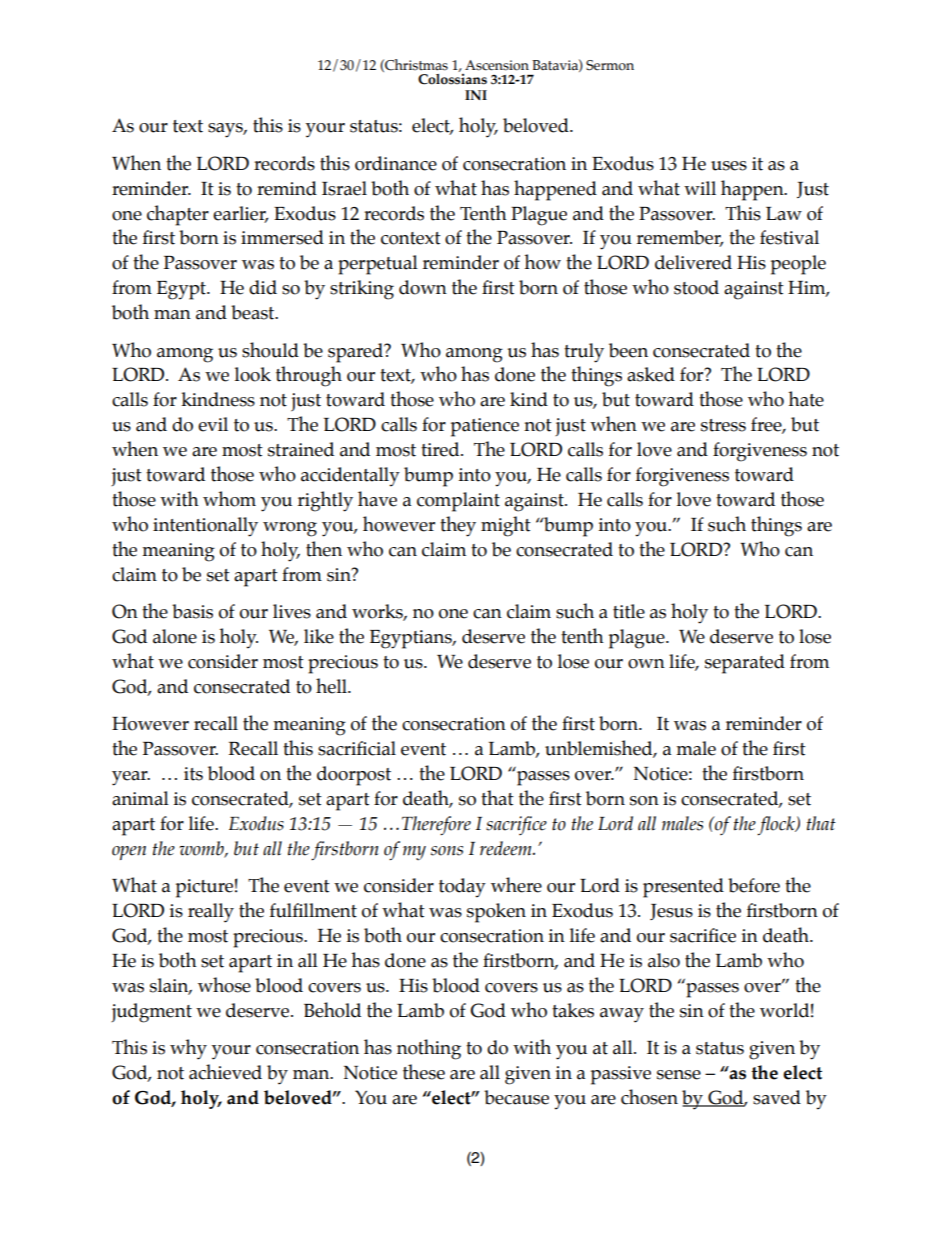 This screenshot has height=1233, width=952. I want to click on these, so click(424, 1072).
